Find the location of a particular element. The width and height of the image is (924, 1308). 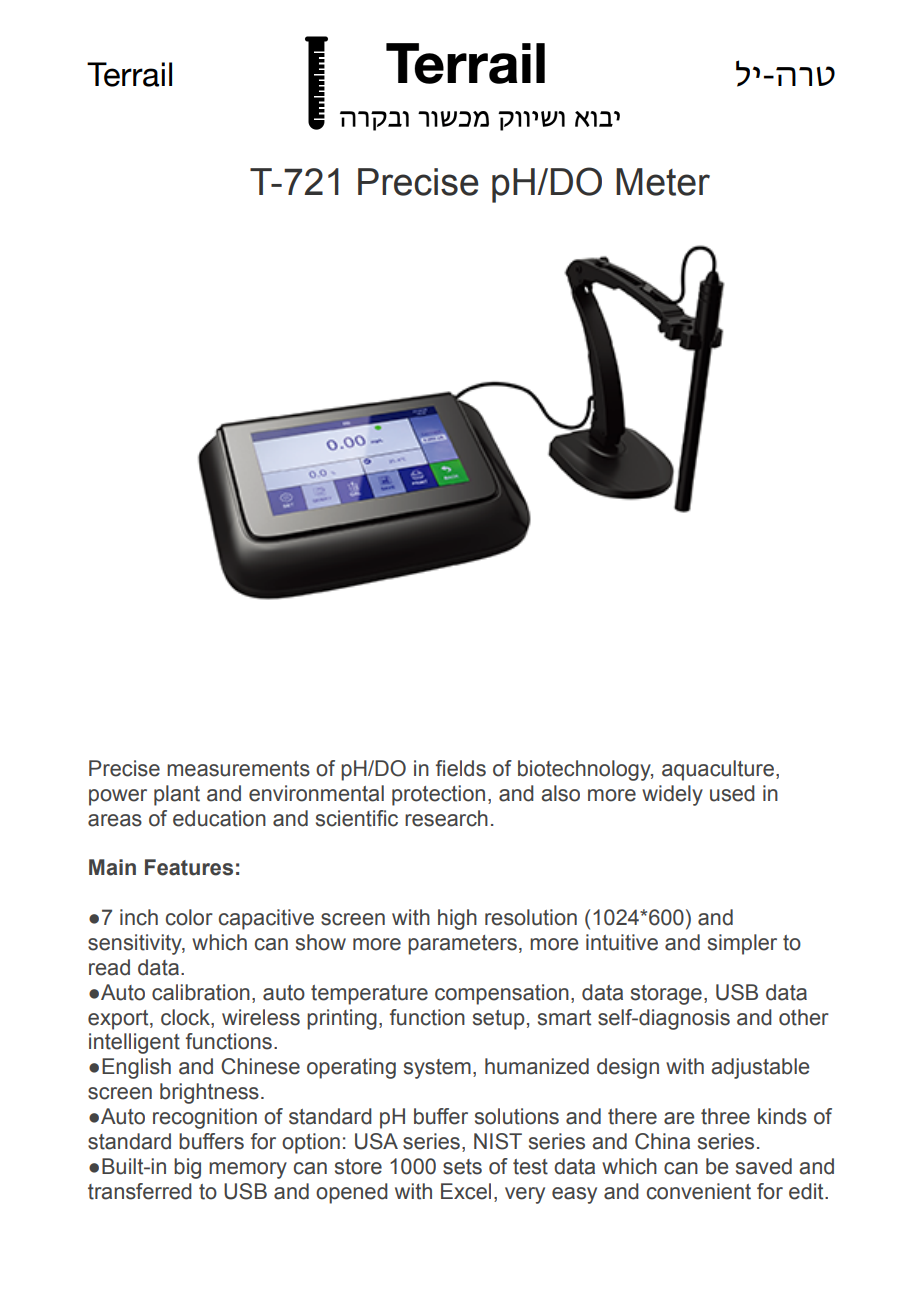

storage is located at coordinates (666, 995).
